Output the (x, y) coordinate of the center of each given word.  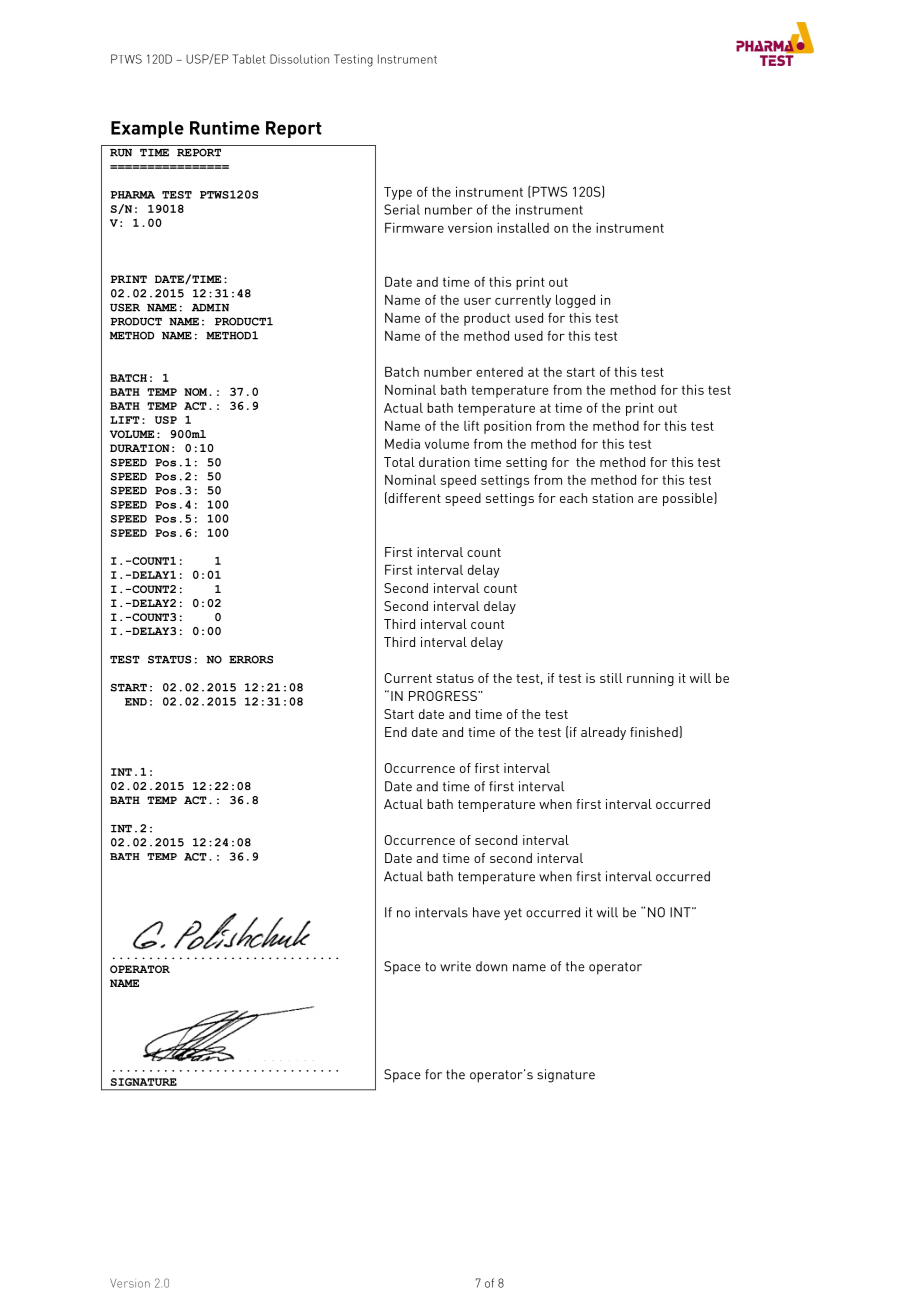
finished (654, 732)
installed (523, 227)
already (603, 733)
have (486, 912)
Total (399, 462)
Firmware (414, 227)
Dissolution (299, 59)
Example (147, 129)
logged (575, 301)
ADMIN (210, 308)
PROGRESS (444, 696)
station (612, 498)
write (455, 966)
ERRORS (251, 659)
